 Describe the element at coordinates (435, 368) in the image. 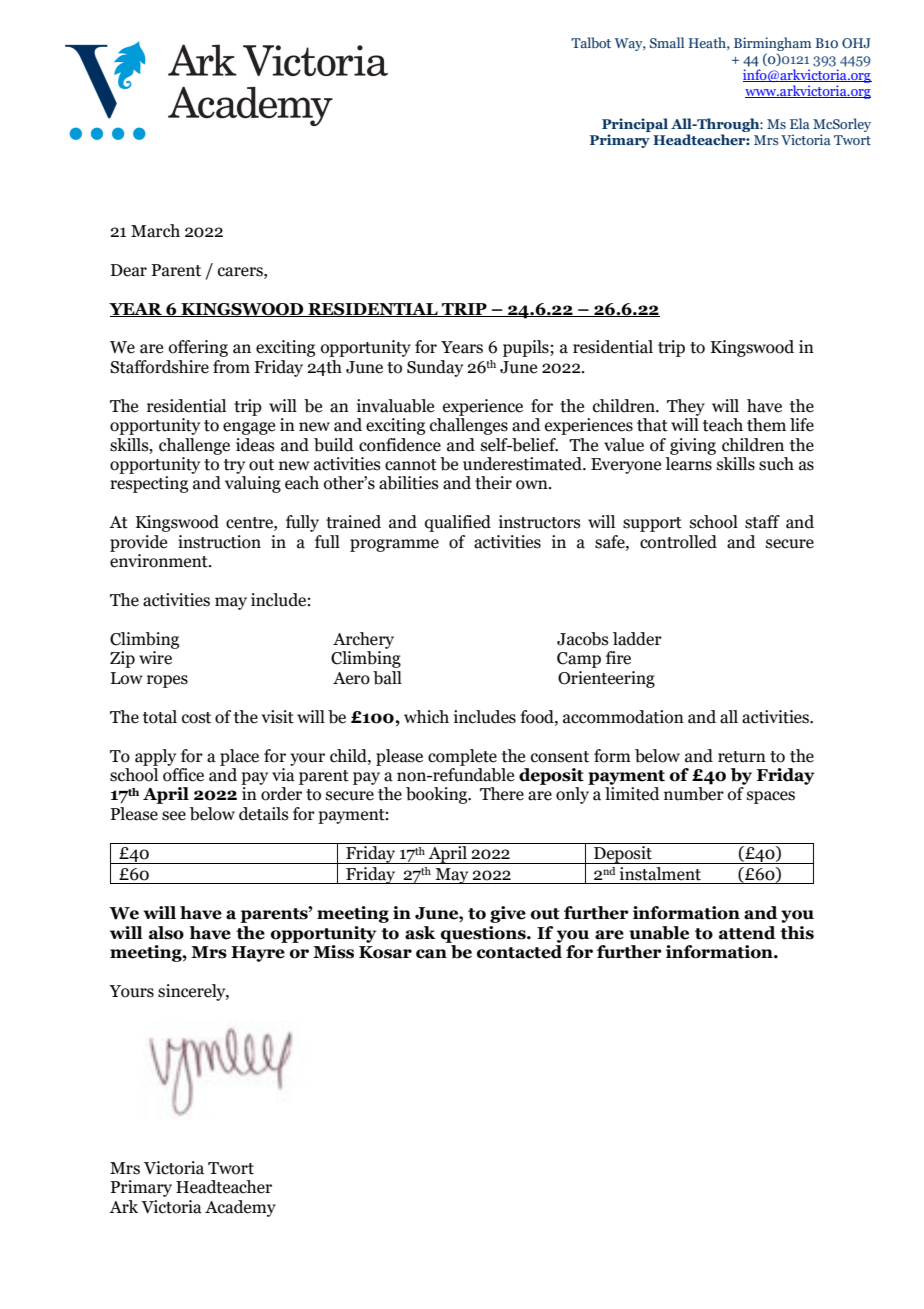

I see `Sunday` at that location.
